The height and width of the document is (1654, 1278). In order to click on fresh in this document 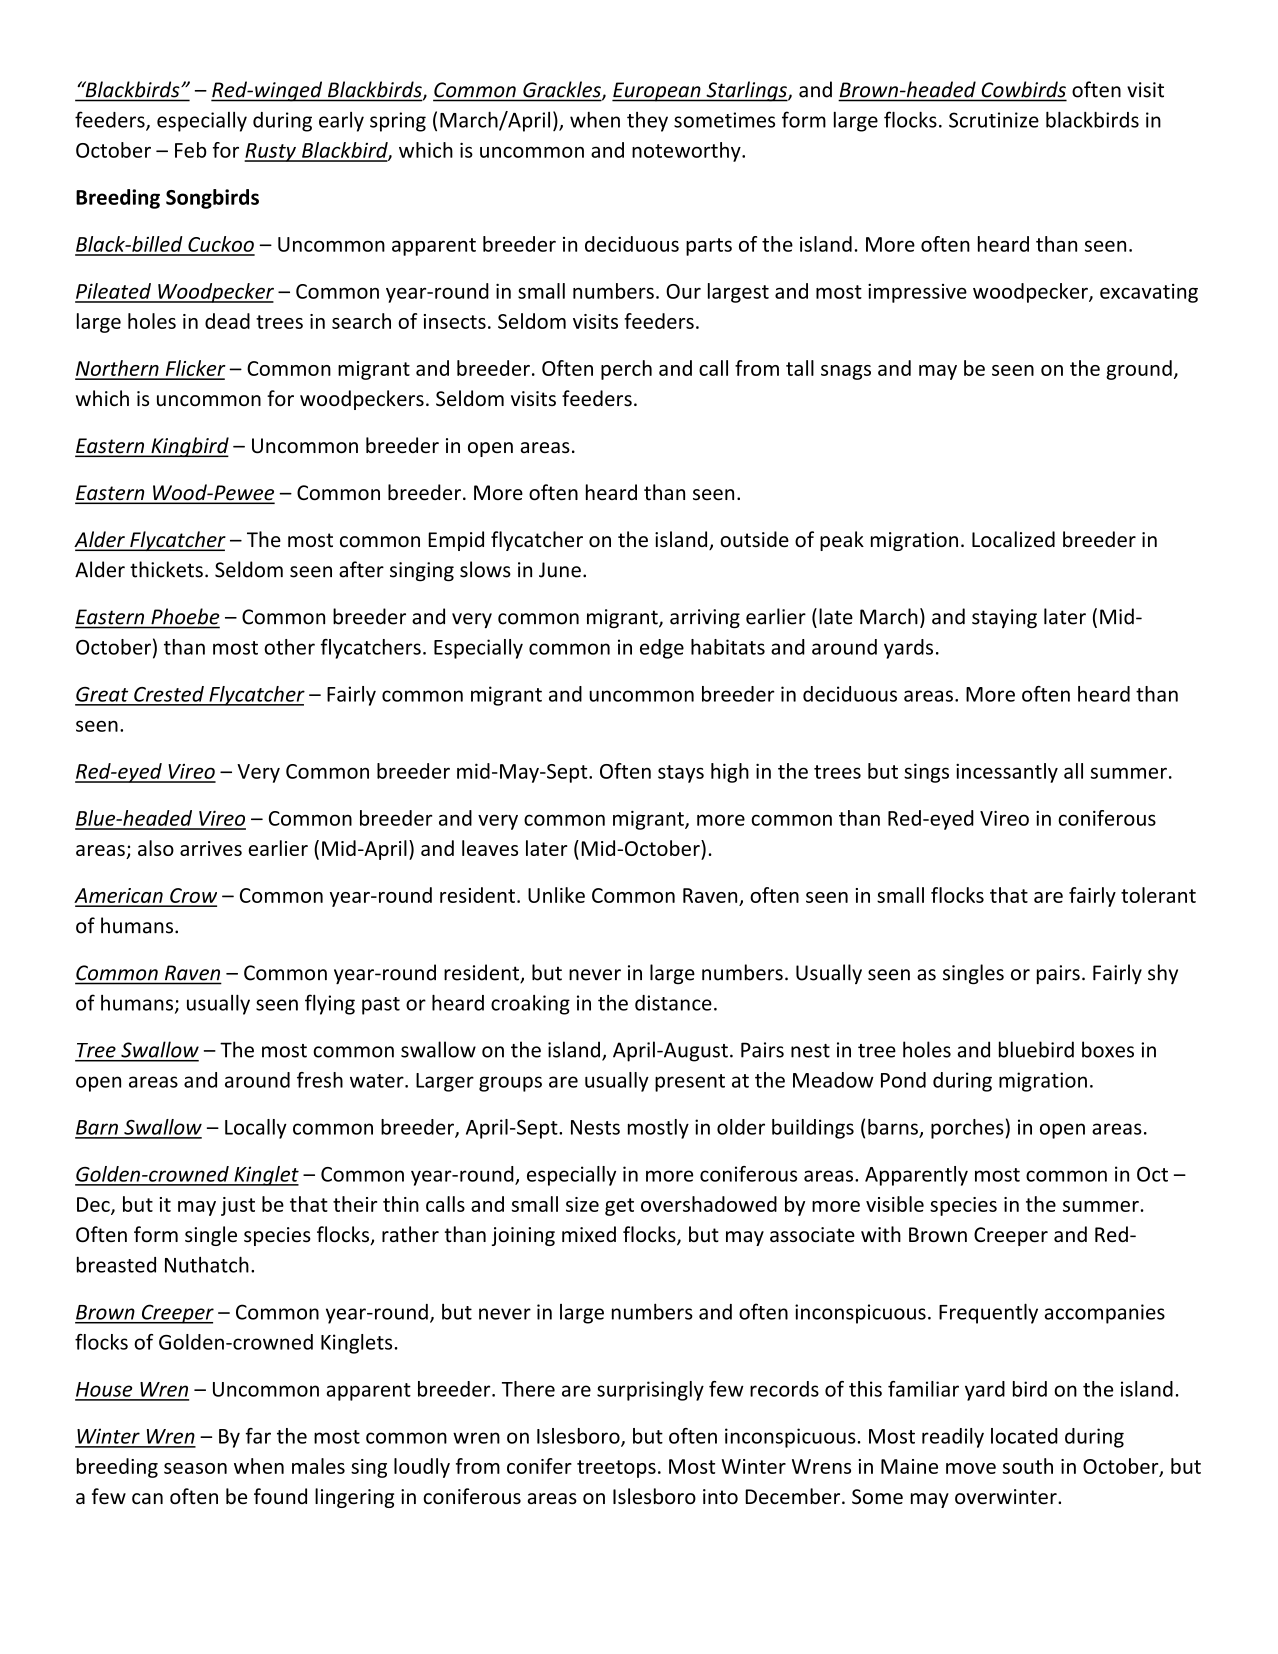, I will do `click(320, 1080)`.
